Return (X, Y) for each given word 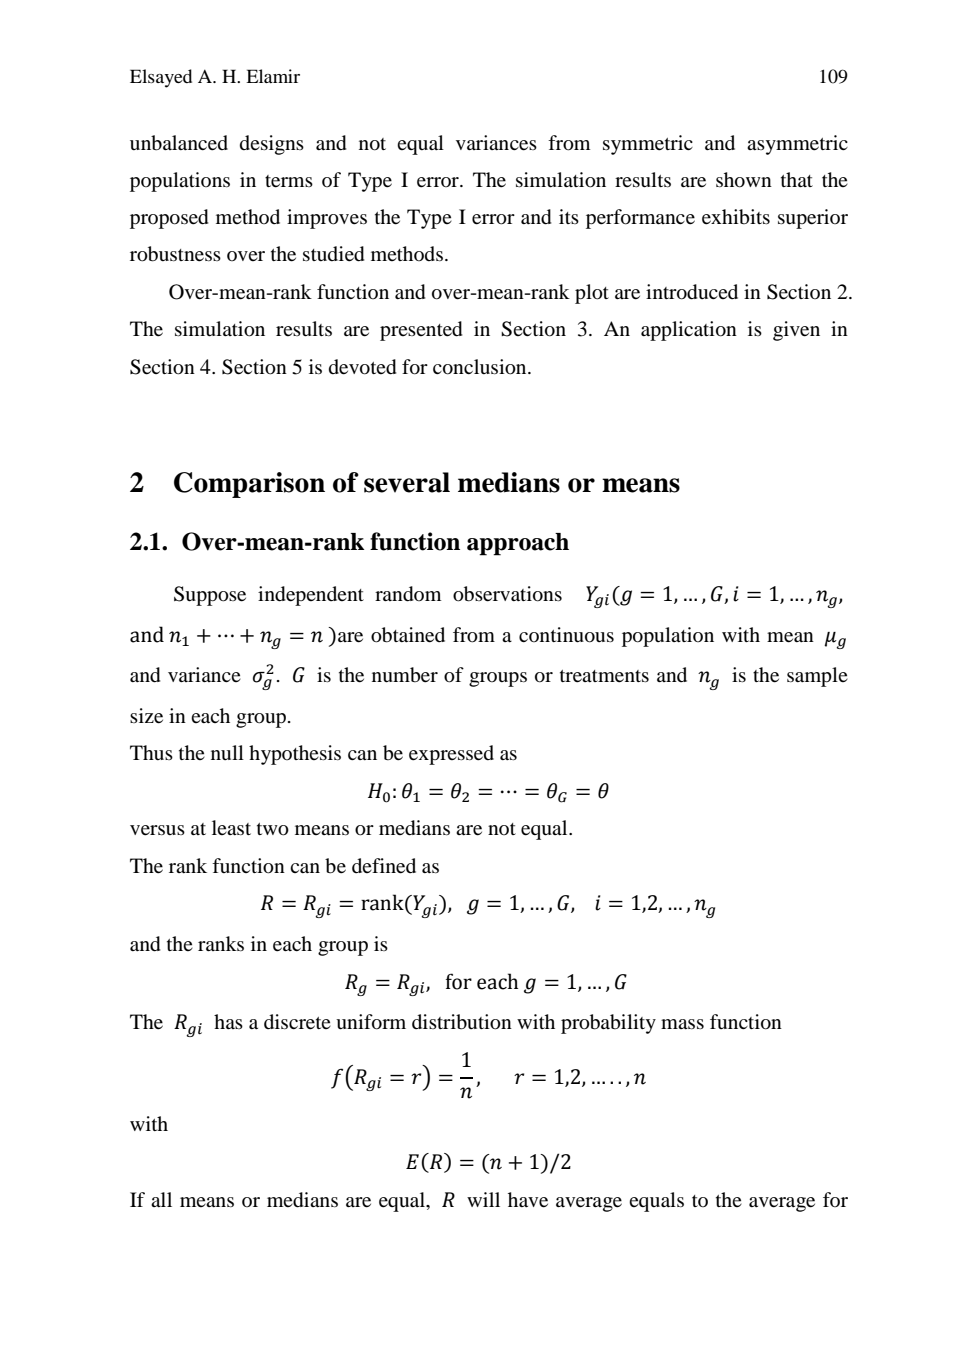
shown (744, 180)
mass (682, 1024)
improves (327, 219)
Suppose (210, 596)
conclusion (481, 367)
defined (384, 866)
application (689, 331)
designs (272, 145)
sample (817, 677)
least (231, 827)
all (161, 1199)
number (405, 675)
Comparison (249, 485)
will (483, 1199)
